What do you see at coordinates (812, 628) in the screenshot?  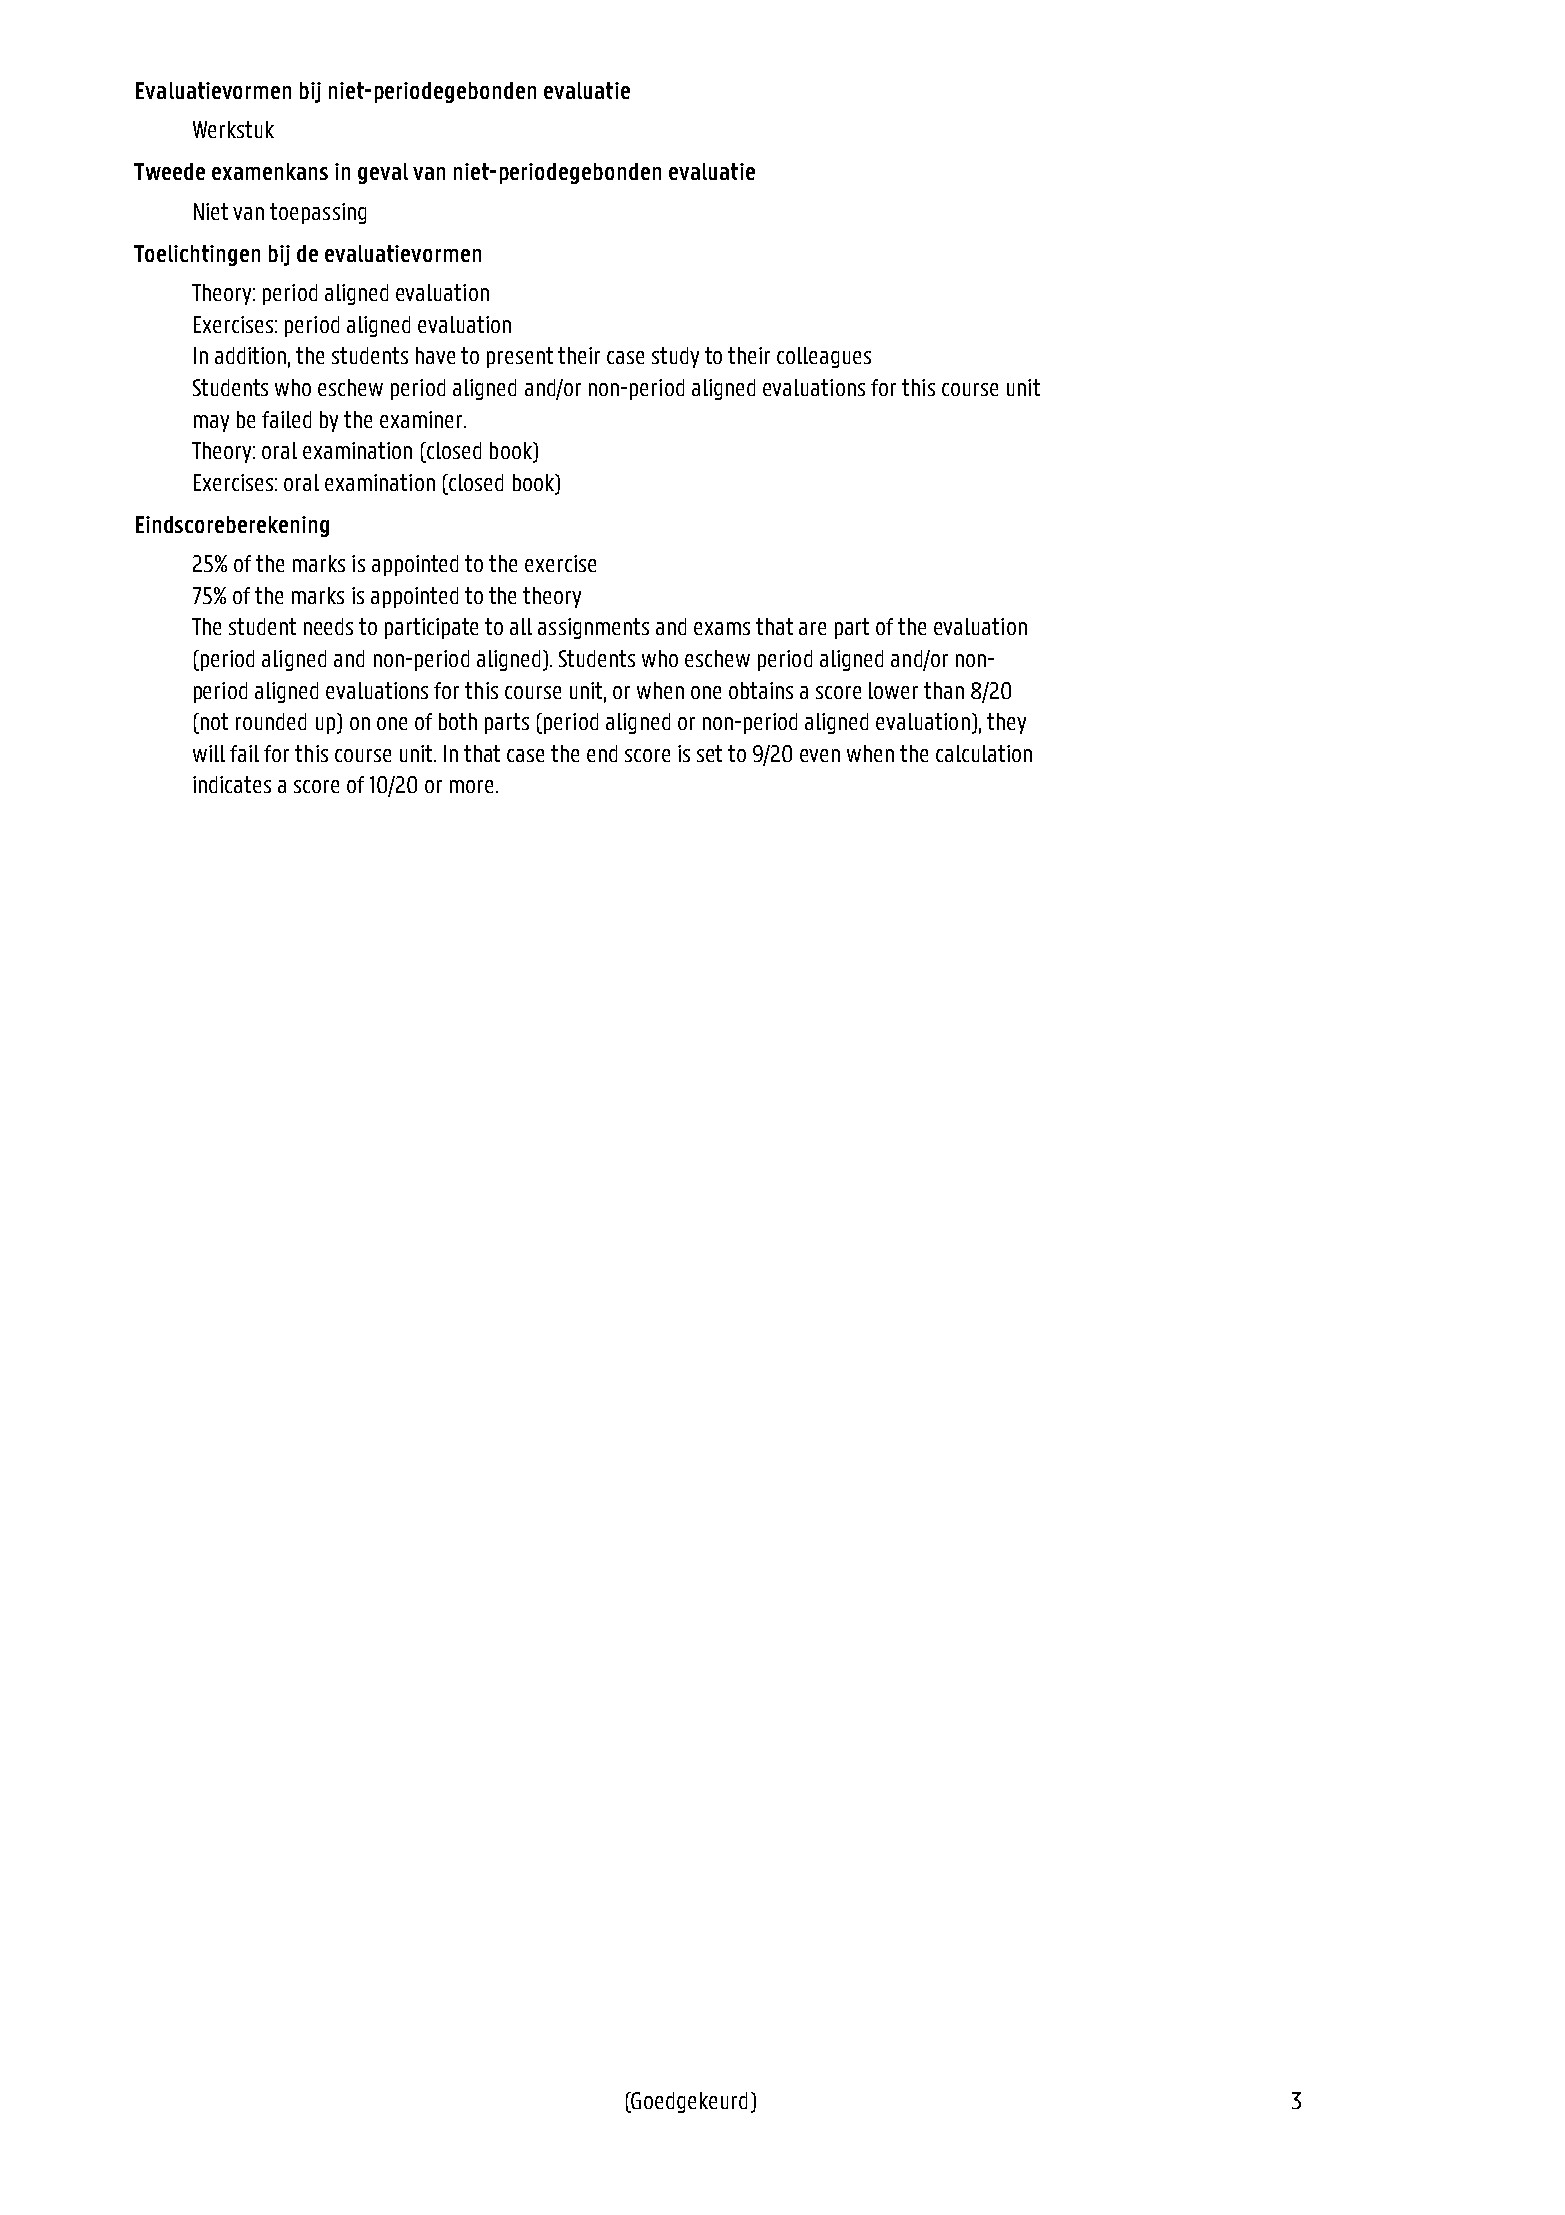 I see `are` at bounding box center [812, 628].
